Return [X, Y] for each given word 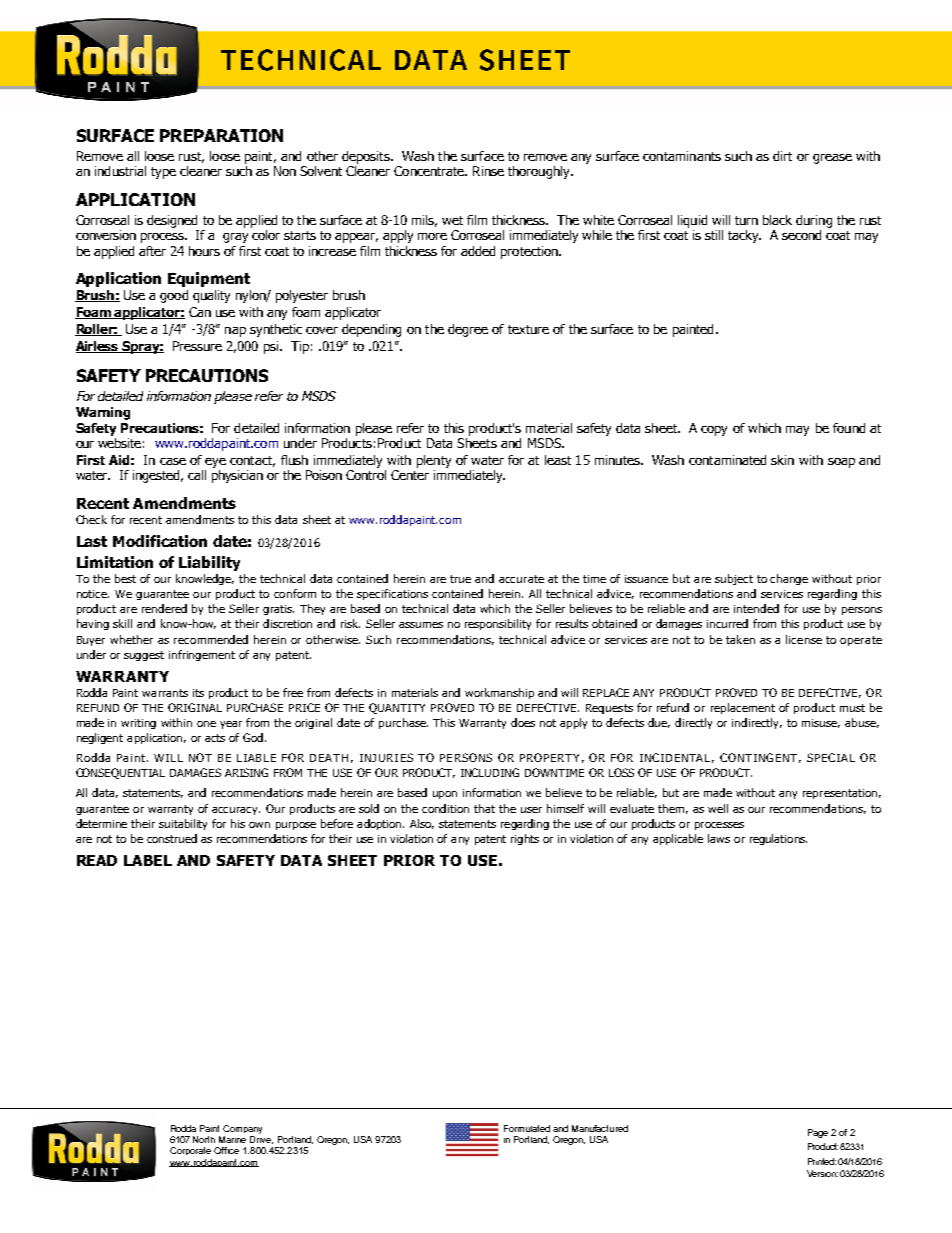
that [484, 808]
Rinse [488, 171]
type [163, 173]
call [197, 475]
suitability [183, 824]
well [718, 808]
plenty [434, 461]
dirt [782, 156]
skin [782, 460]
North [204, 1139]
